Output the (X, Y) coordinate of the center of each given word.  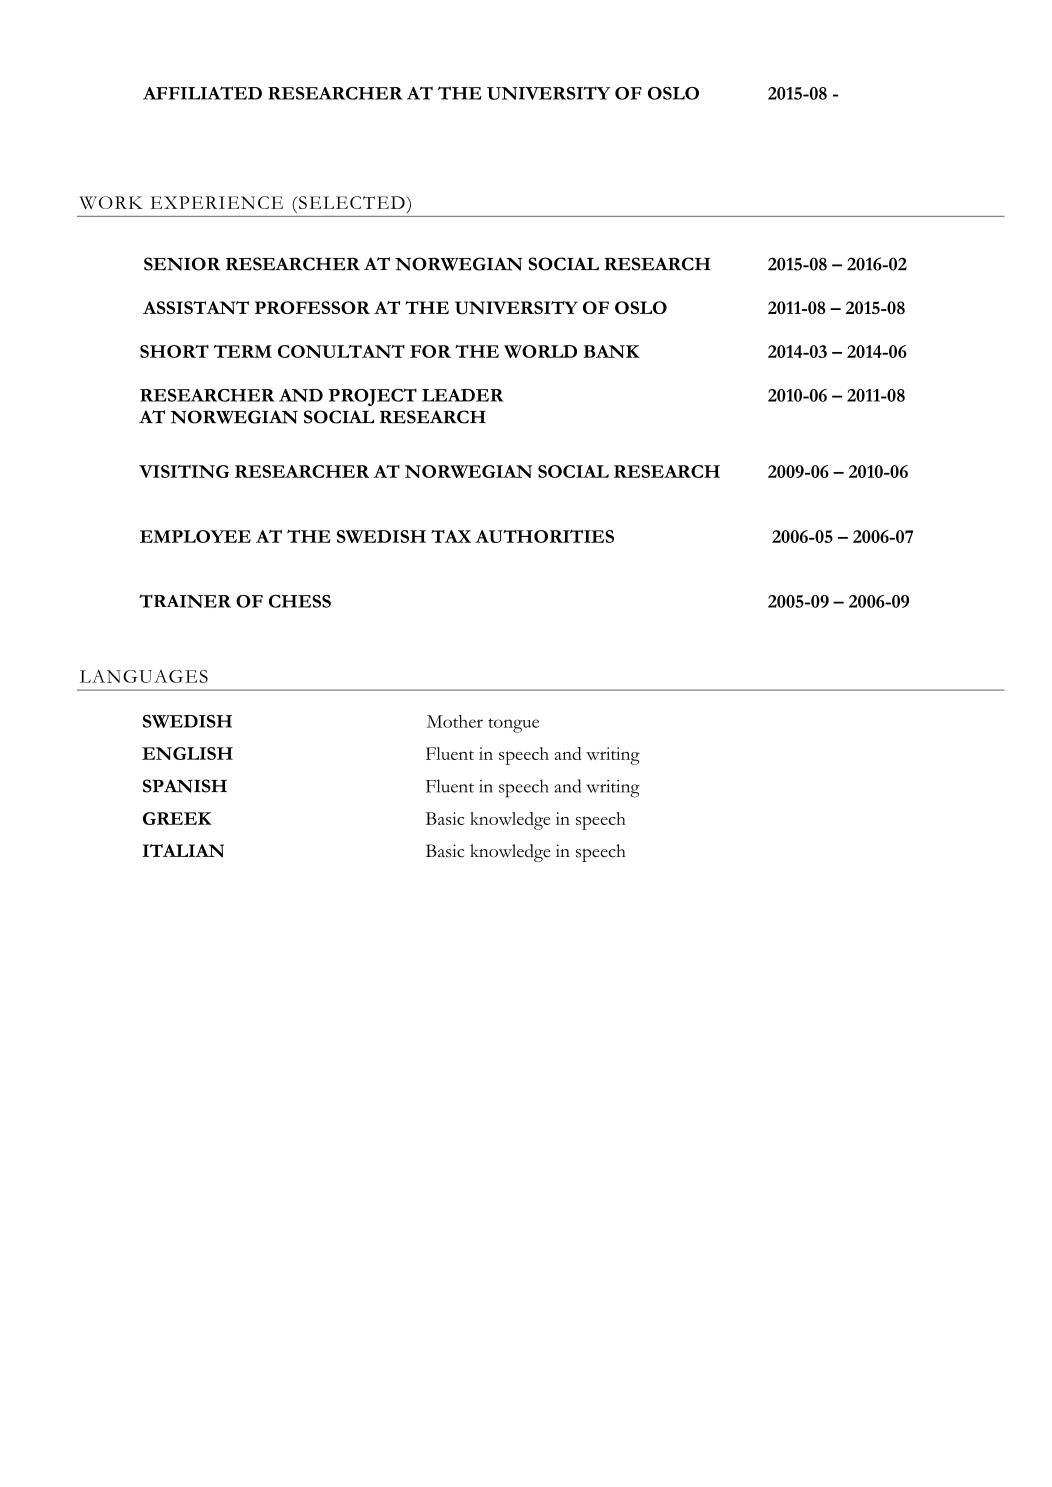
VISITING (184, 471)
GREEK (177, 818)
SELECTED (353, 202)
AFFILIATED (202, 93)
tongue (513, 725)
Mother (455, 721)
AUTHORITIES (544, 536)
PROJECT (372, 397)
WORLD (540, 351)
